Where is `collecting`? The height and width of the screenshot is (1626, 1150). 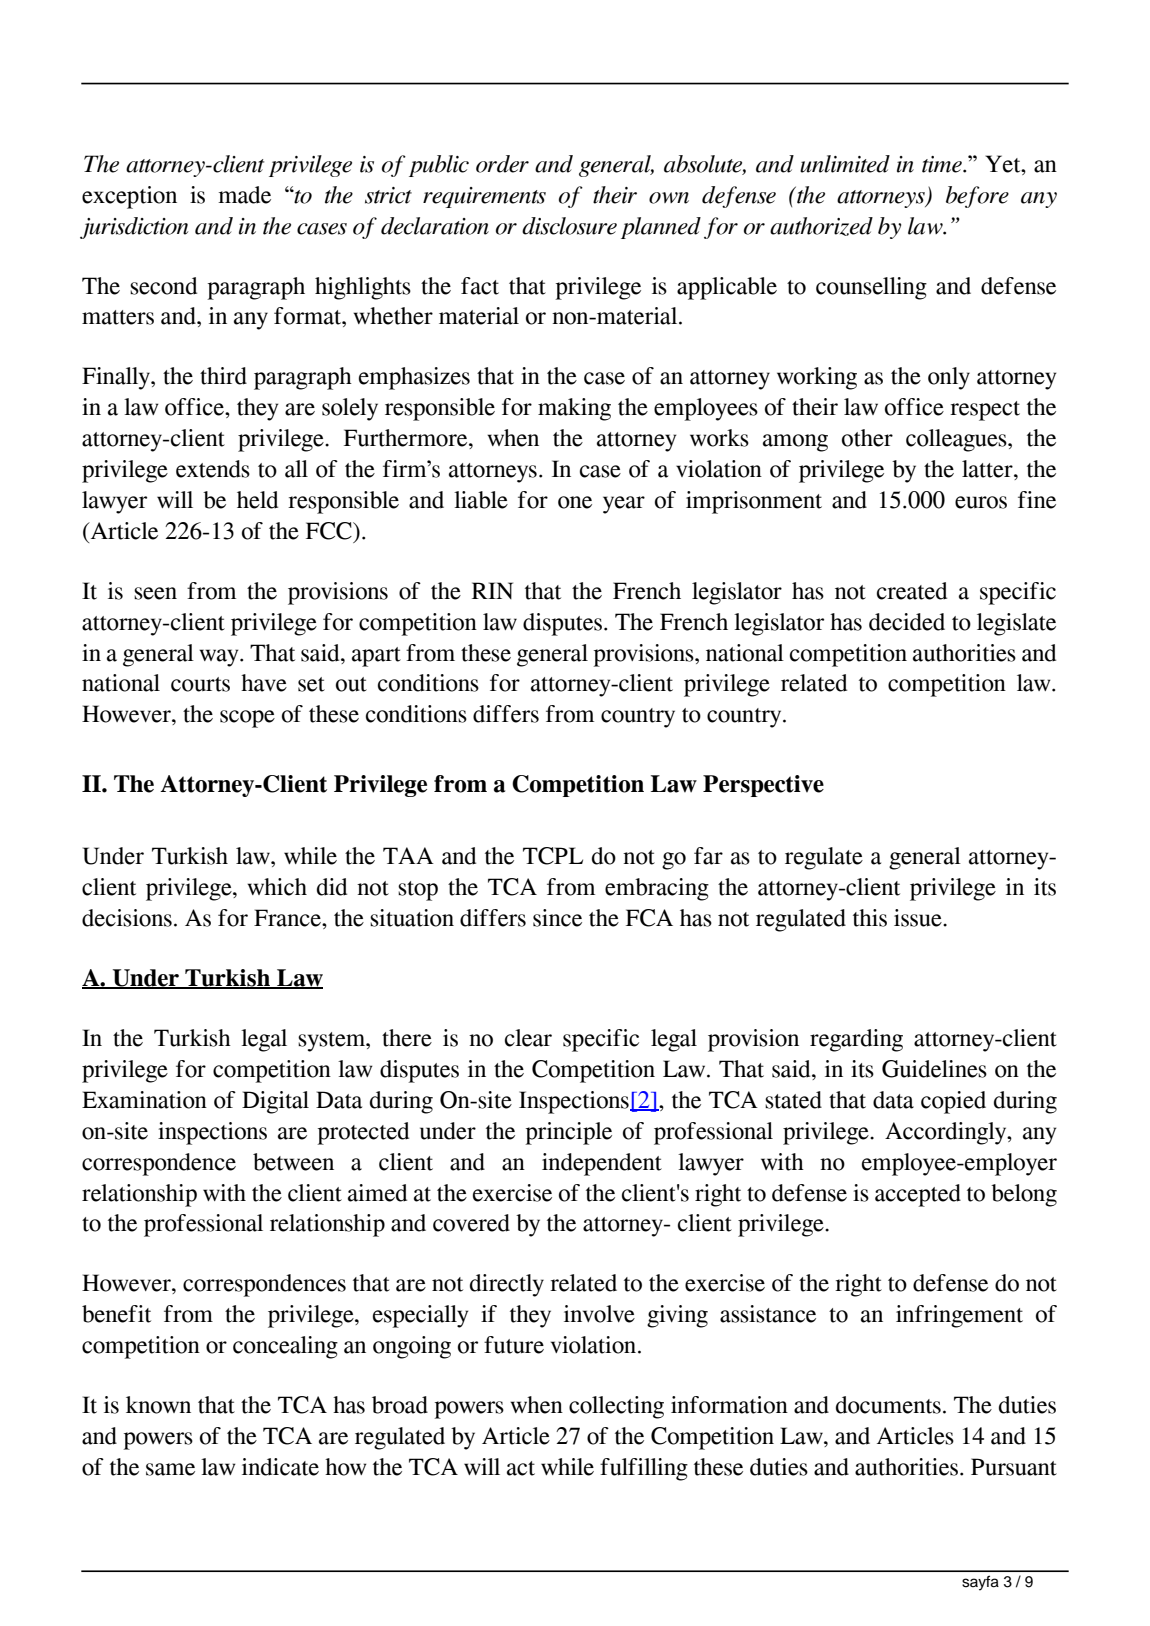
collecting is located at coordinates (616, 1407).
